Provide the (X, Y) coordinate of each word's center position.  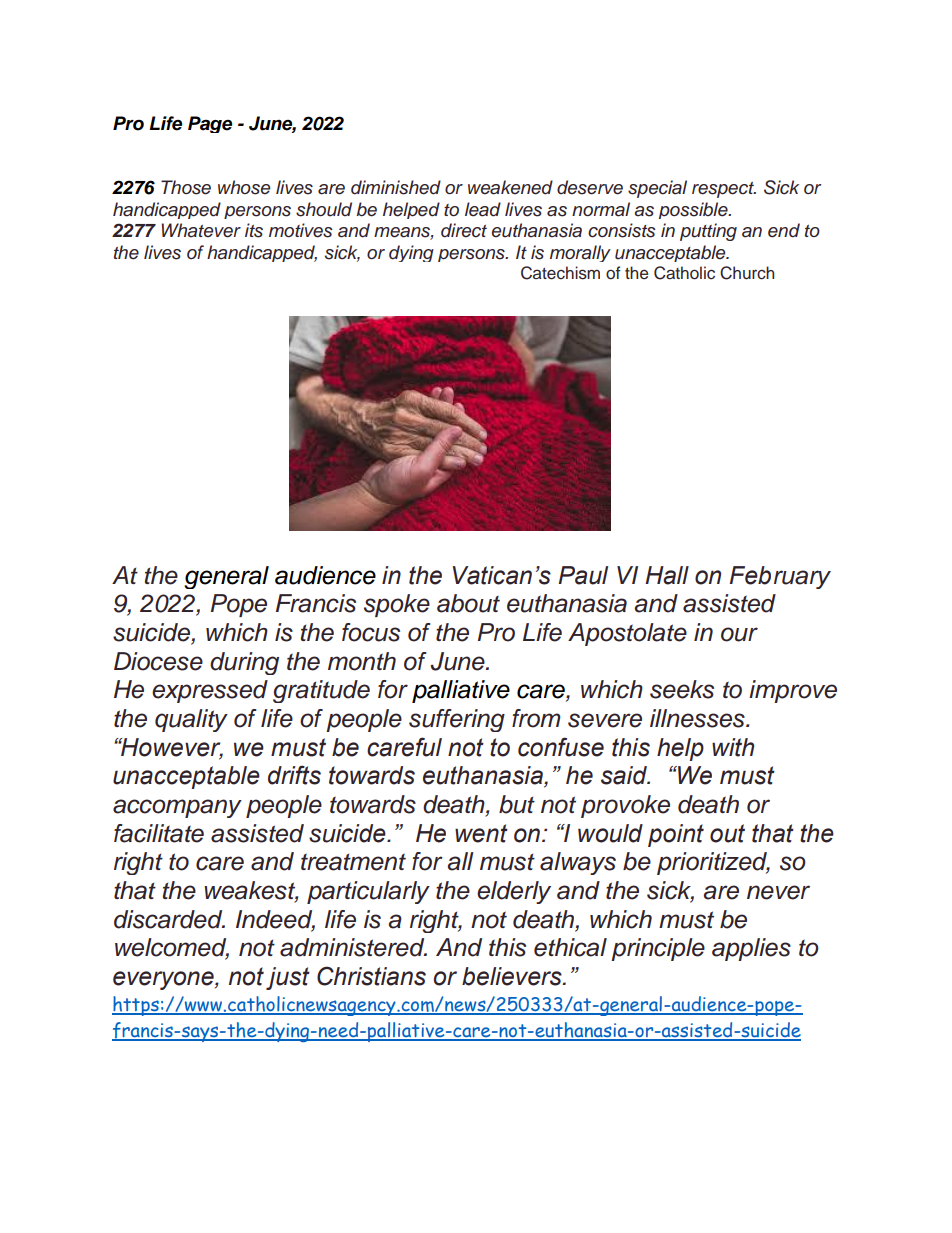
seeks (682, 689)
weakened (510, 187)
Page (210, 124)
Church (747, 273)
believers (513, 976)
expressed (210, 691)
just (288, 978)
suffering (457, 720)
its (254, 230)
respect (724, 190)
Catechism (560, 273)
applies (751, 949)
